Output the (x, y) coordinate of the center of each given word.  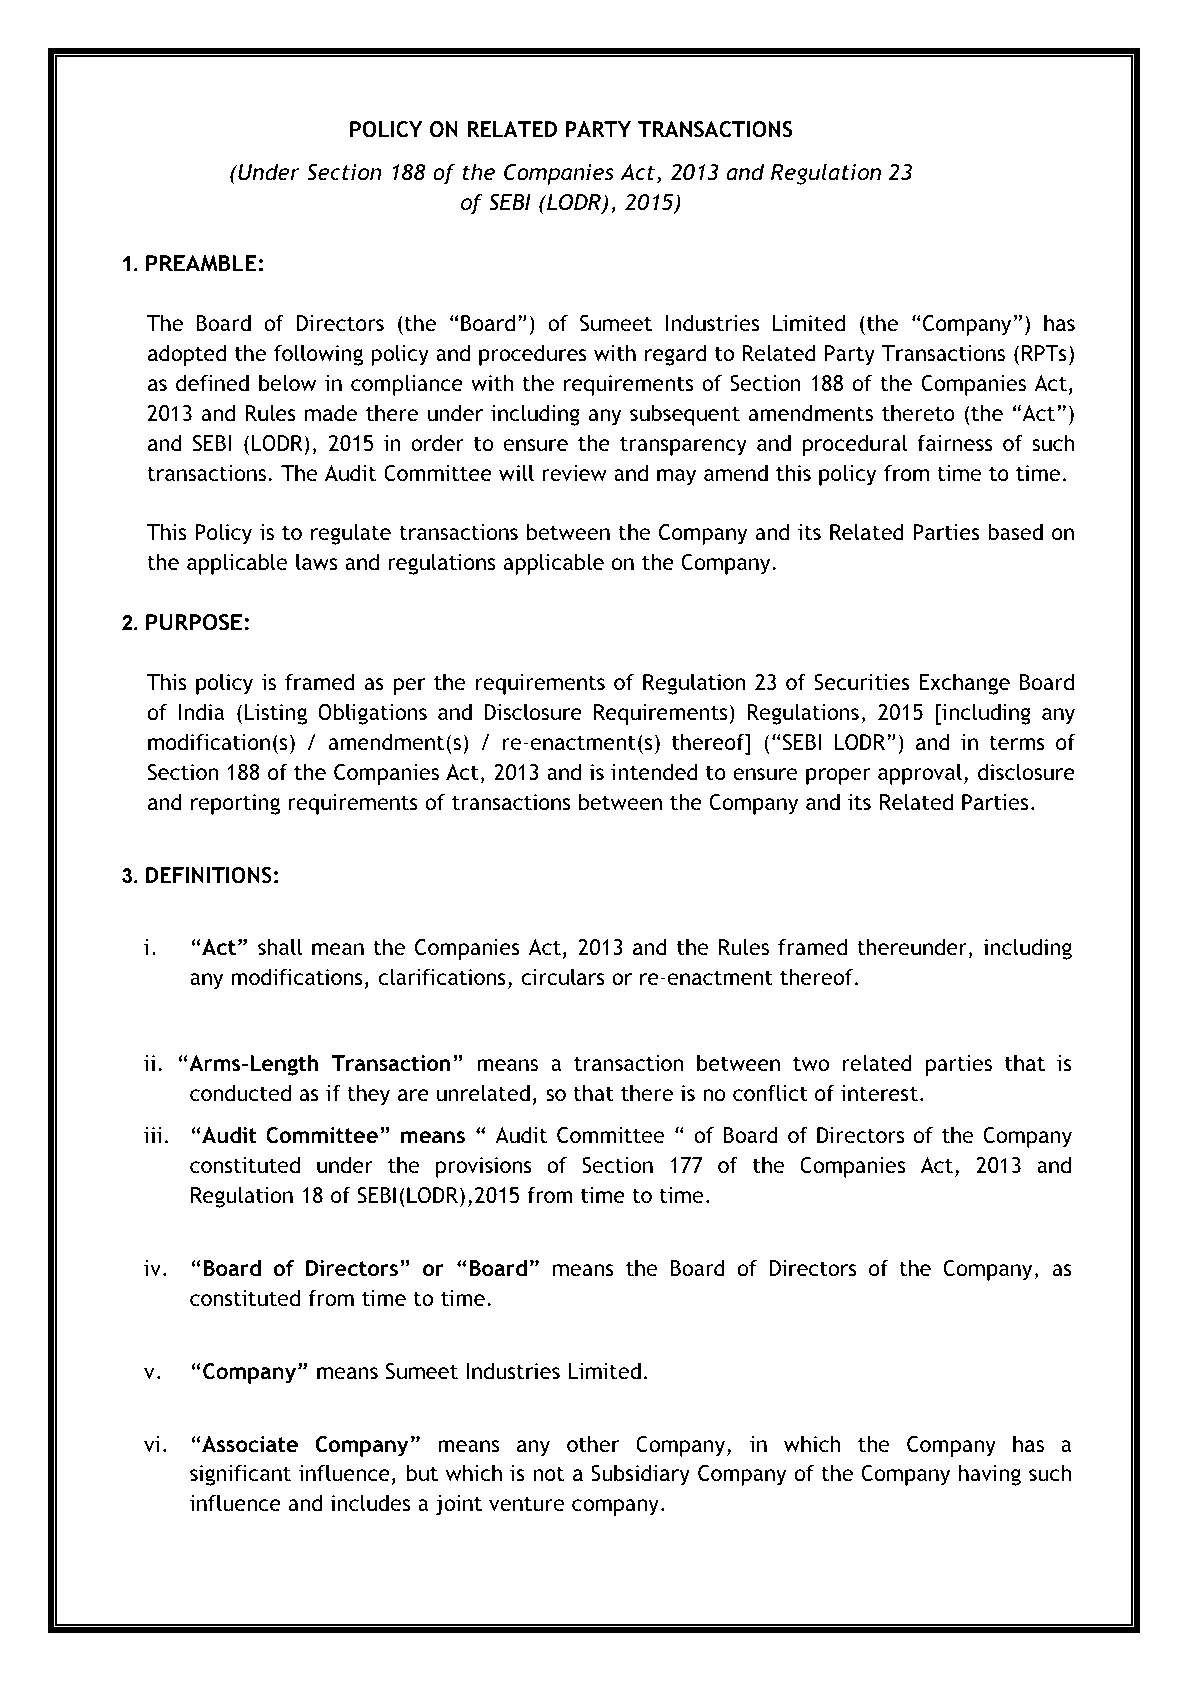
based (1015, 531)
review (574, 473)
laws (316, 562)
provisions (484, 1167)
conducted (240, 1093)
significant (240, 1475)
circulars (563, 977)
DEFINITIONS (209, 875)
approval (920, 774)
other (593, 1444)
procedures (533, 355)
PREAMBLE (201, 263)
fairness (955, 443)
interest (879, 1093)
